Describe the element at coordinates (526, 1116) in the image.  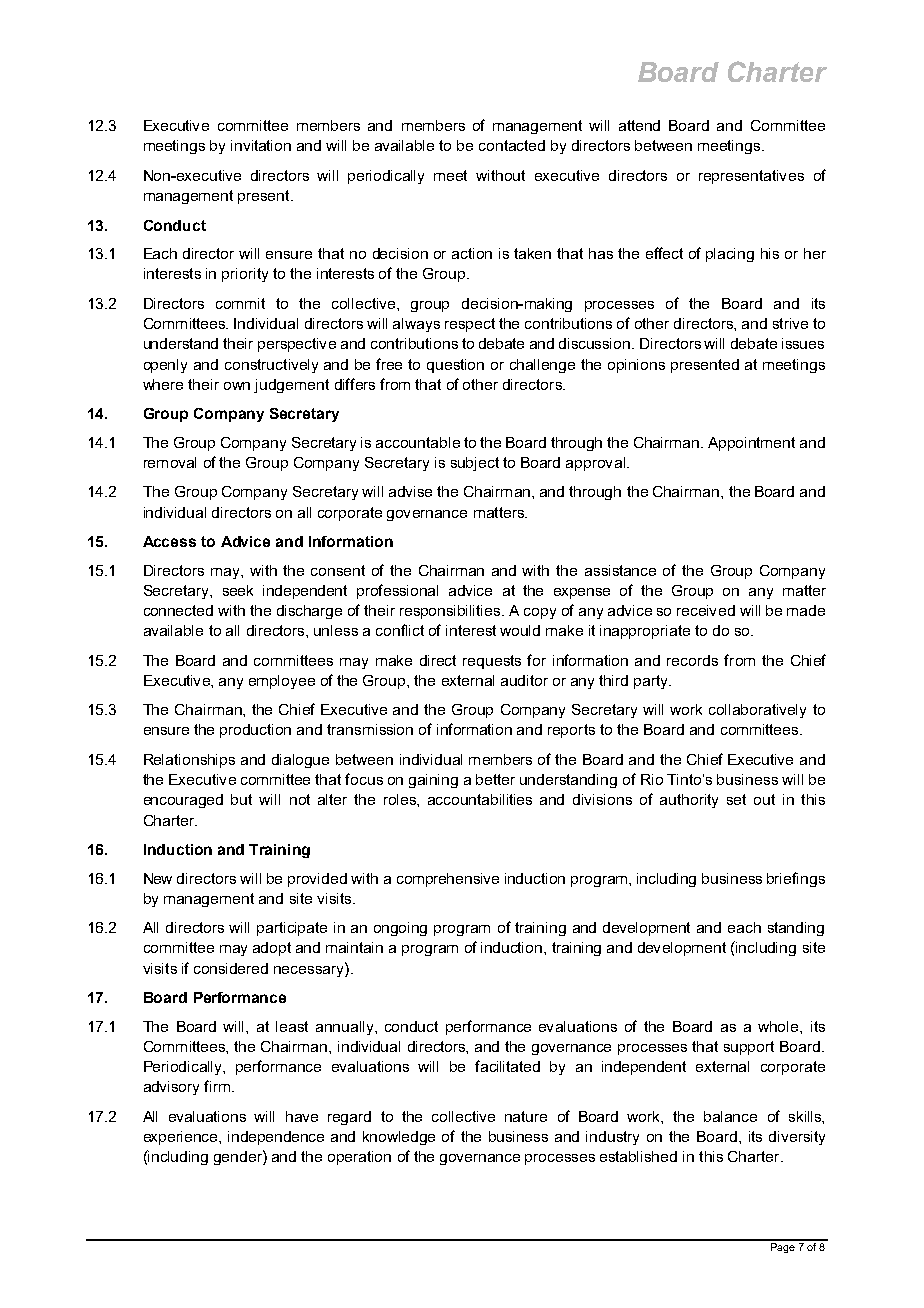
I see `nature` at that location.
